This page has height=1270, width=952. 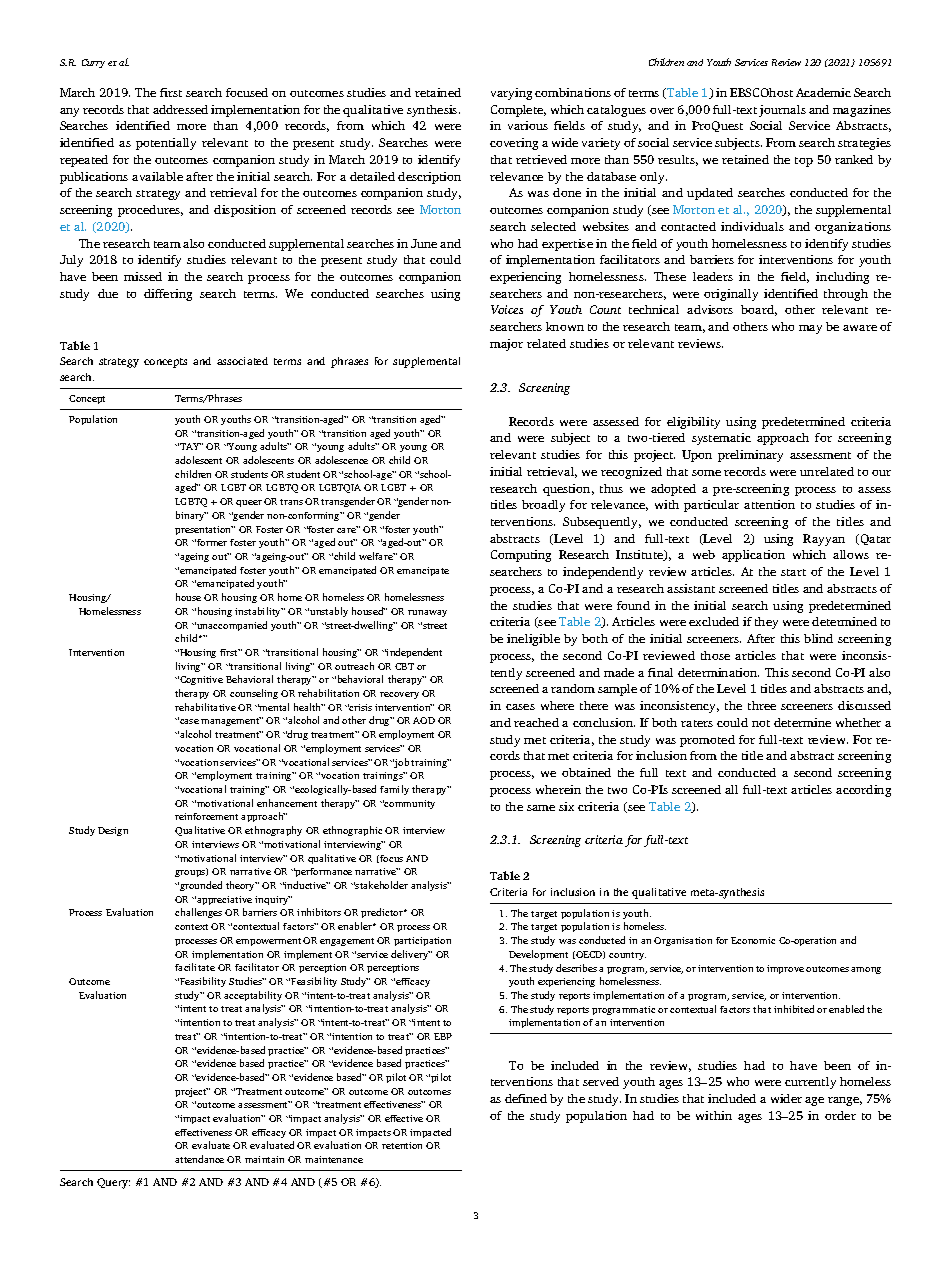 What do you see at coordinates (782, 111) in the page?
I see `journals` at bounding box center [782, 111].
